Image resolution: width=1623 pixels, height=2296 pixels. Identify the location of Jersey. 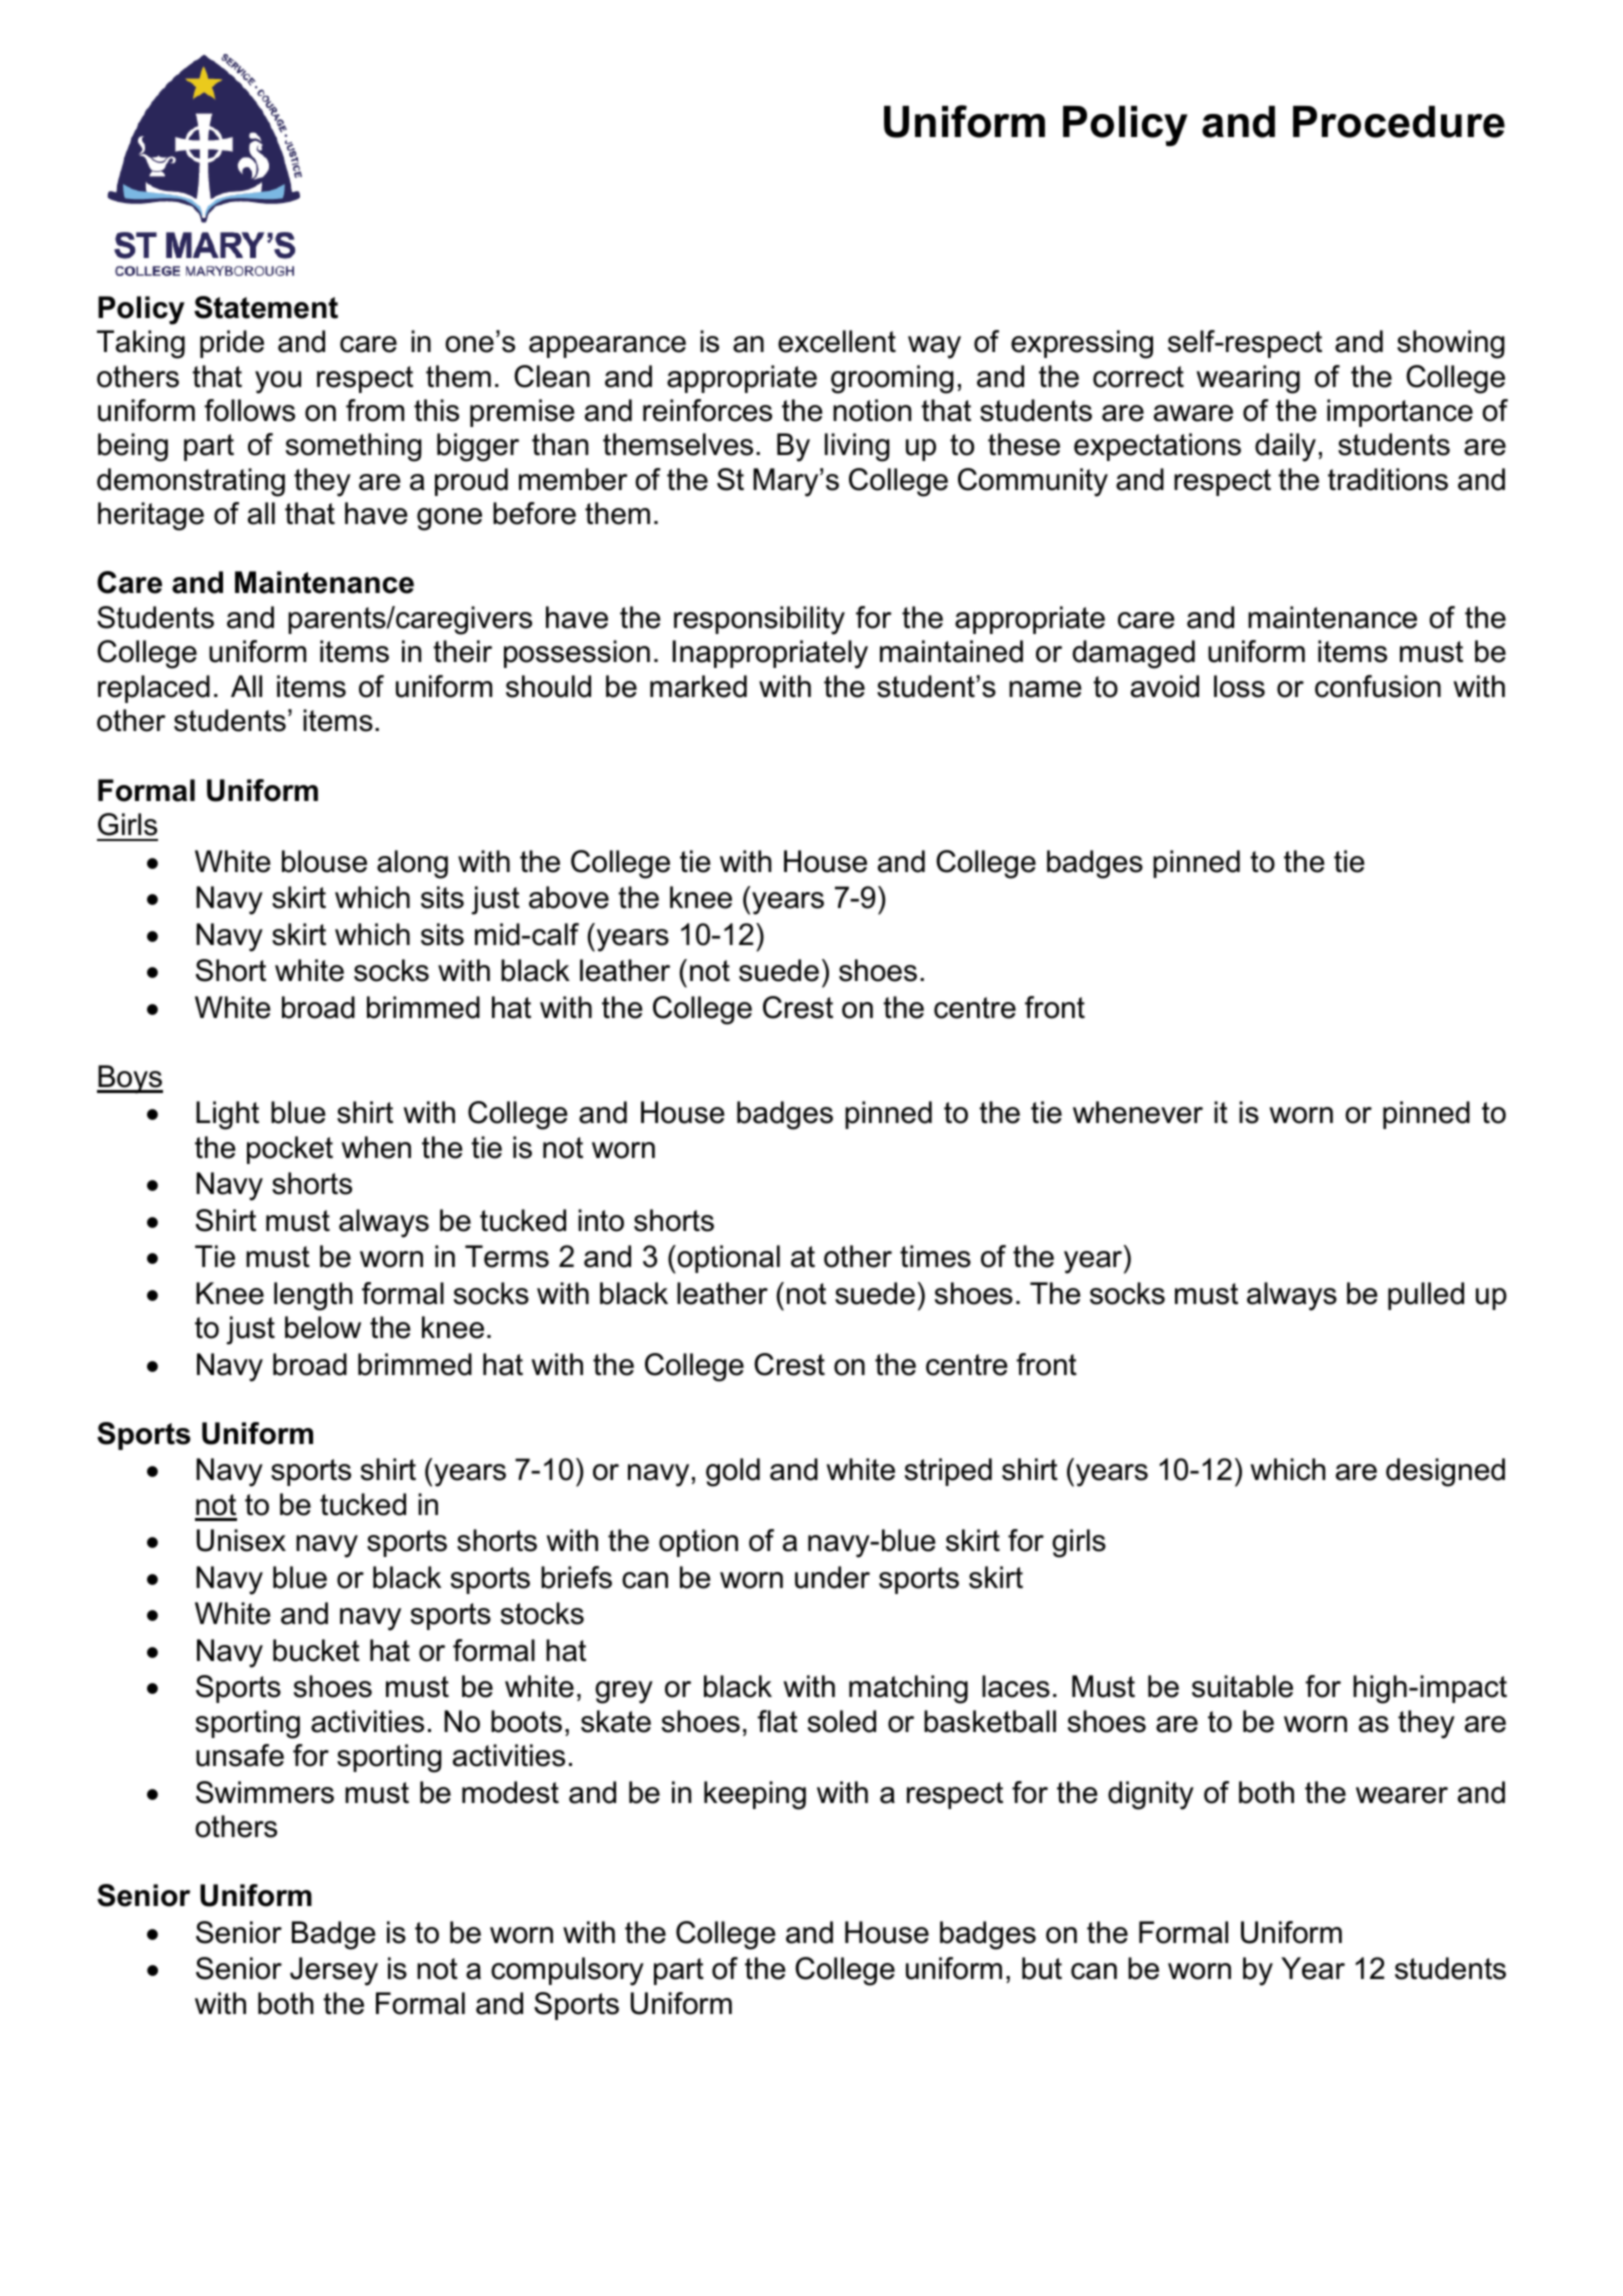
(334, 1971).
